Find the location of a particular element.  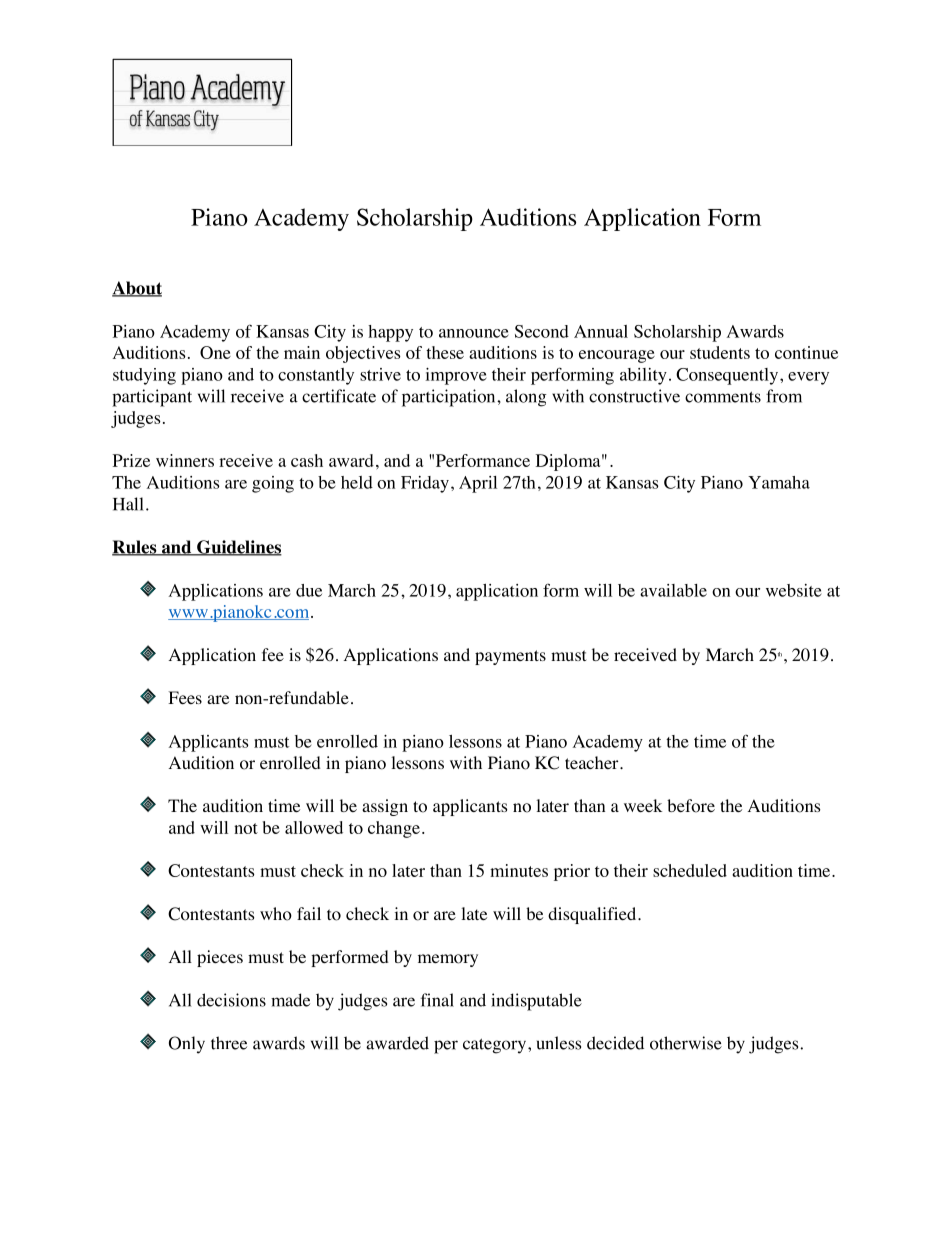

April is located at coordinates (478, 484).
